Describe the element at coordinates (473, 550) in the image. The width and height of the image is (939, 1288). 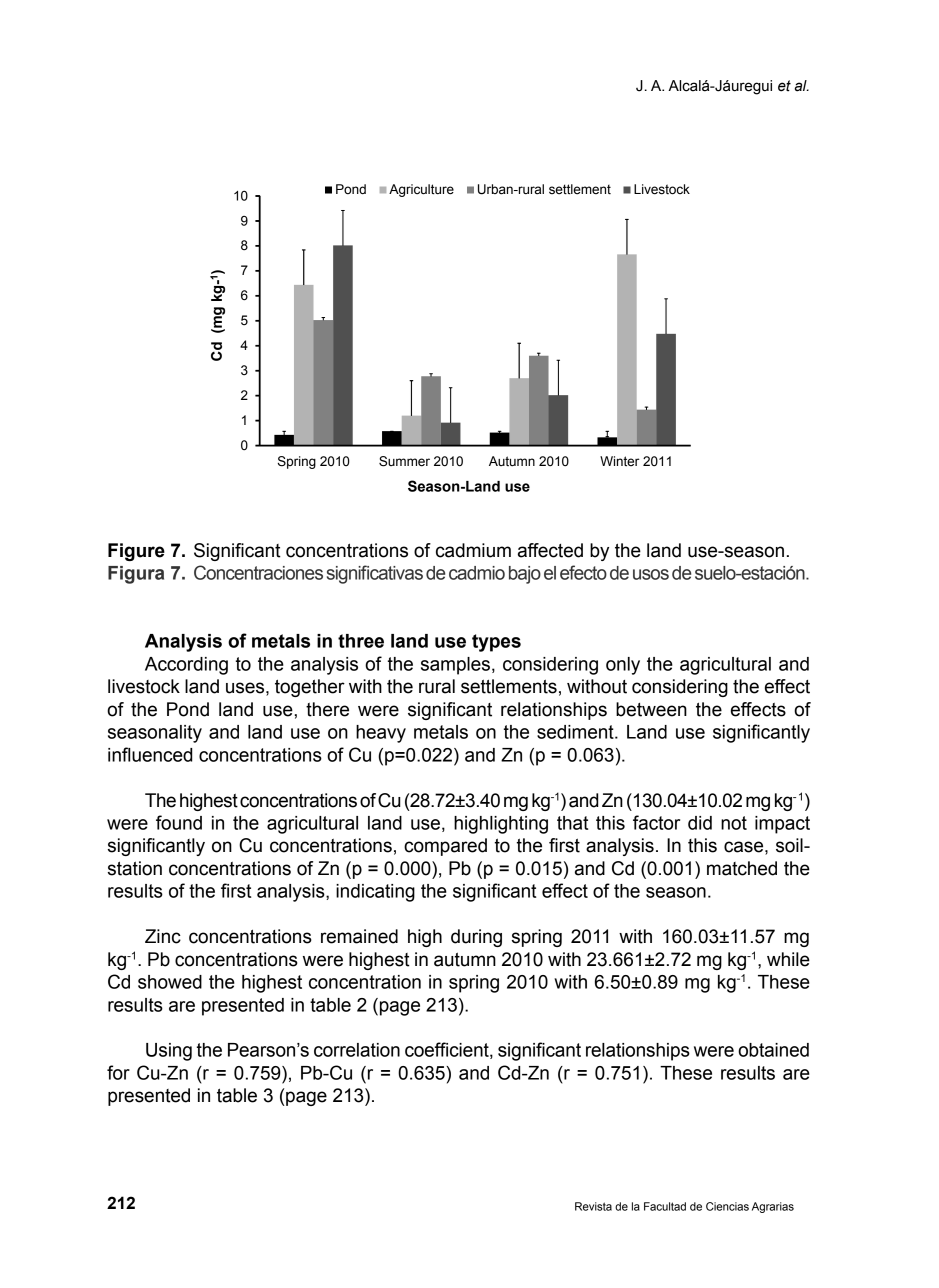
I see `cadmium` at that location.
